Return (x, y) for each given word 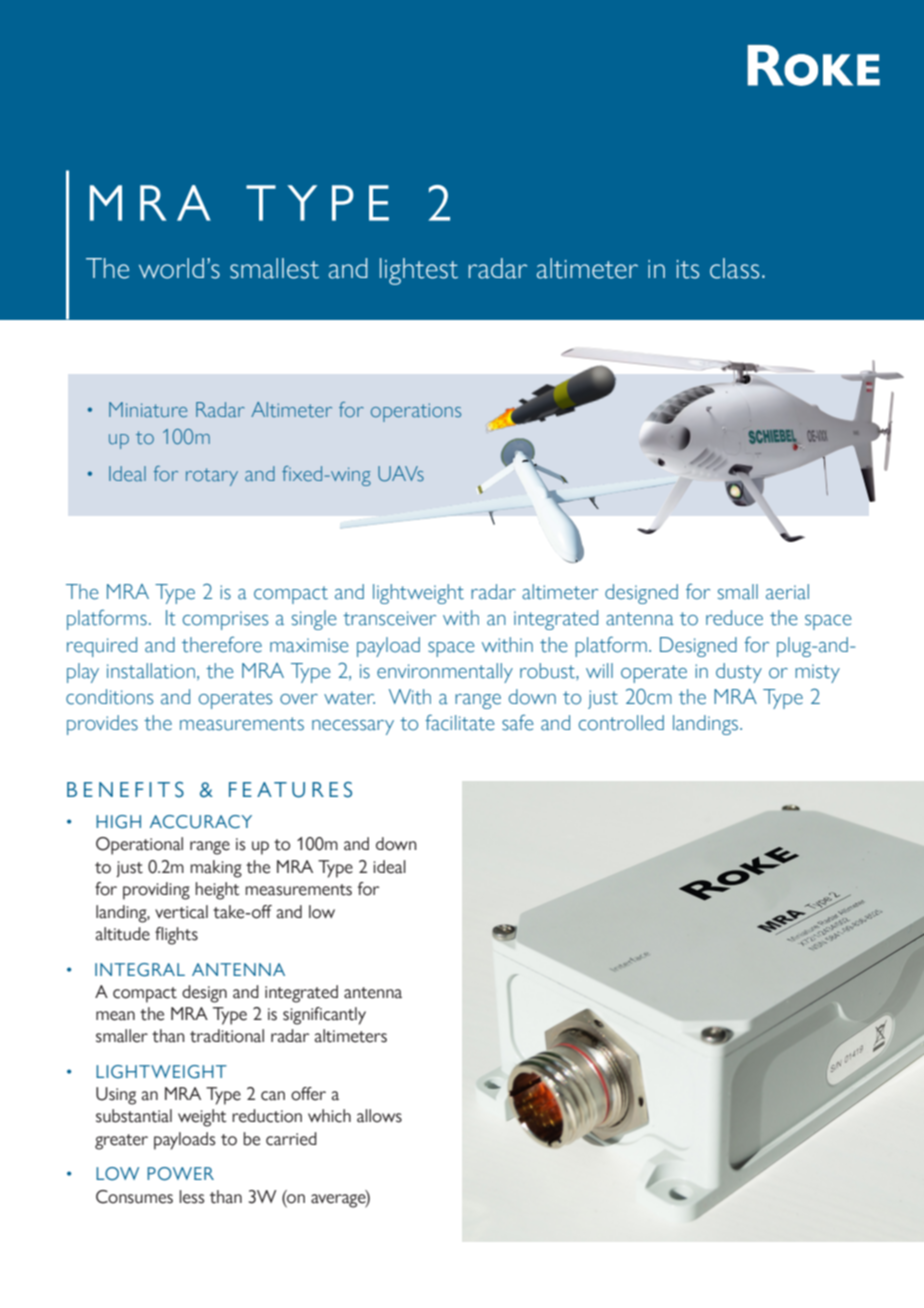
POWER (180, 1174)
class (734, 268)
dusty (739, 673)
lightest (419, 271)
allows (379, 1116)
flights (176, 936)
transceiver (389, 618)
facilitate (460, 722)
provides (102, 725)
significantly (324, 1016)
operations (416, 412)
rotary (212, 477)
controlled (621, 723)
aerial (787, 592)
